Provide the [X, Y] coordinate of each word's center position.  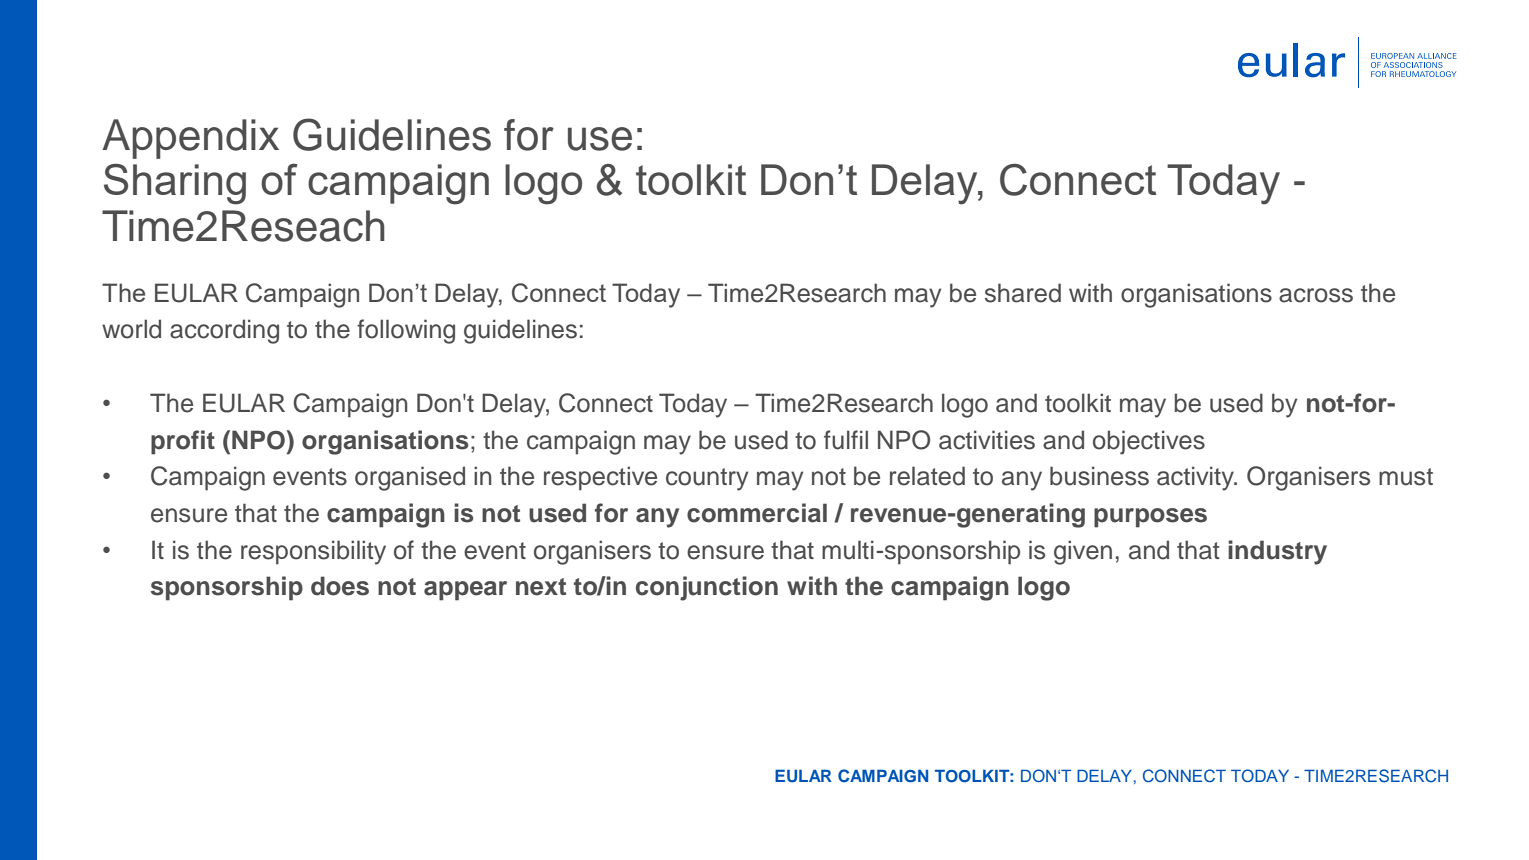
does [340, 586]
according [224, 331]
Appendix [190, 139]
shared [1023, 293]
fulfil [846, 440]
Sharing [175, 184]
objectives [1149, 442]
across [1316, 295]
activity [1196, 478]
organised [410, 478]
